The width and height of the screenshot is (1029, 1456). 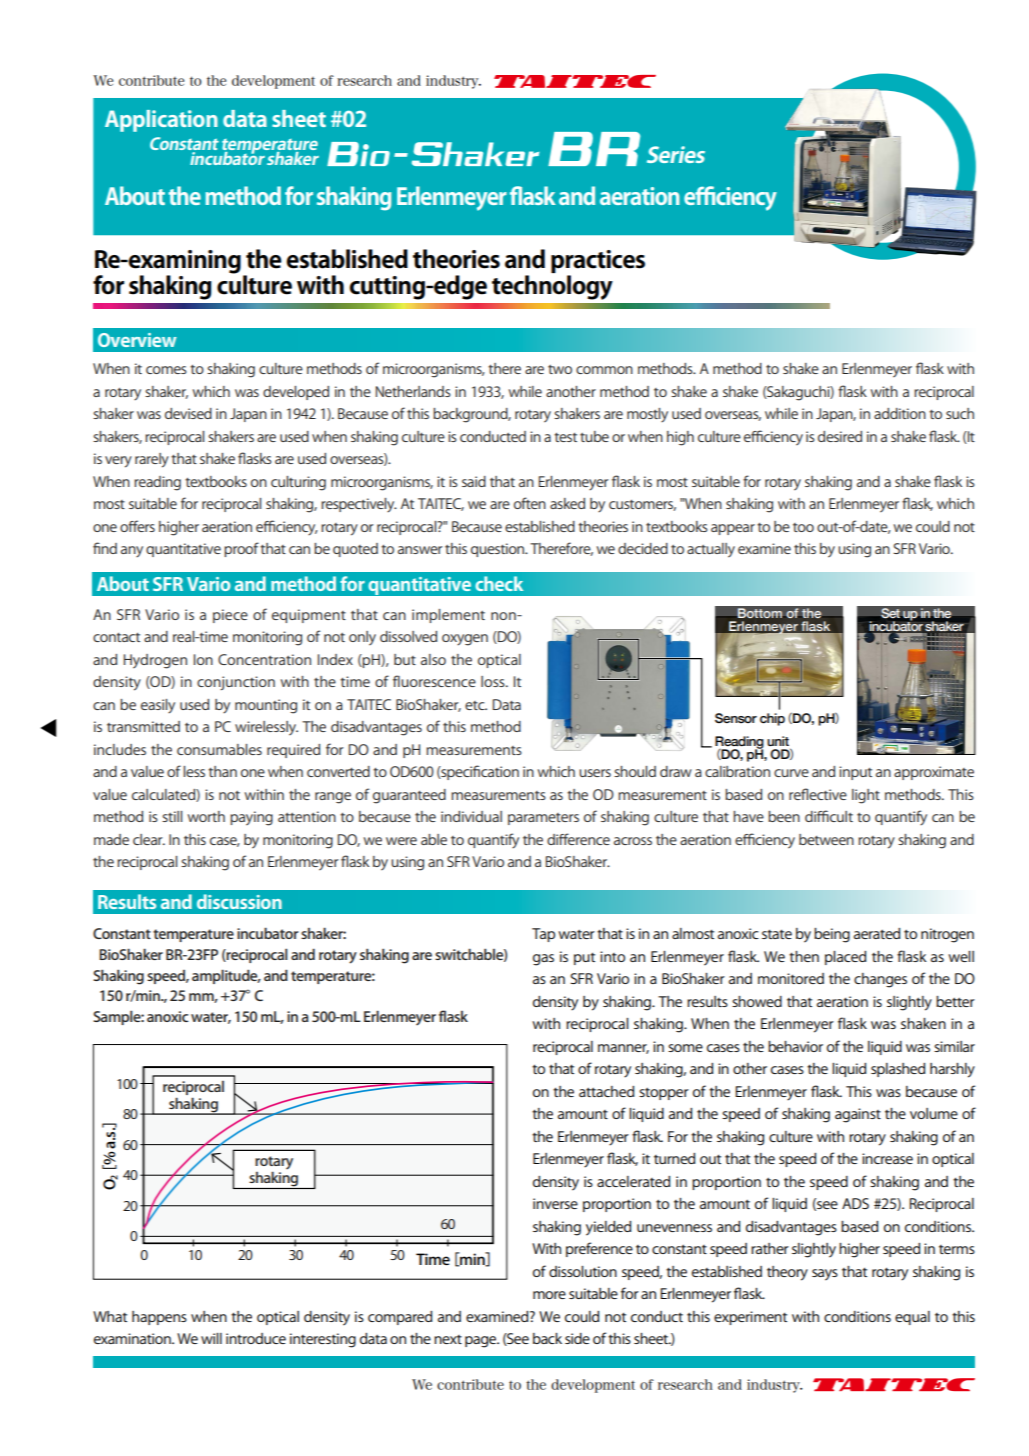 I want to click on etc, so click(x=476, y=705).
